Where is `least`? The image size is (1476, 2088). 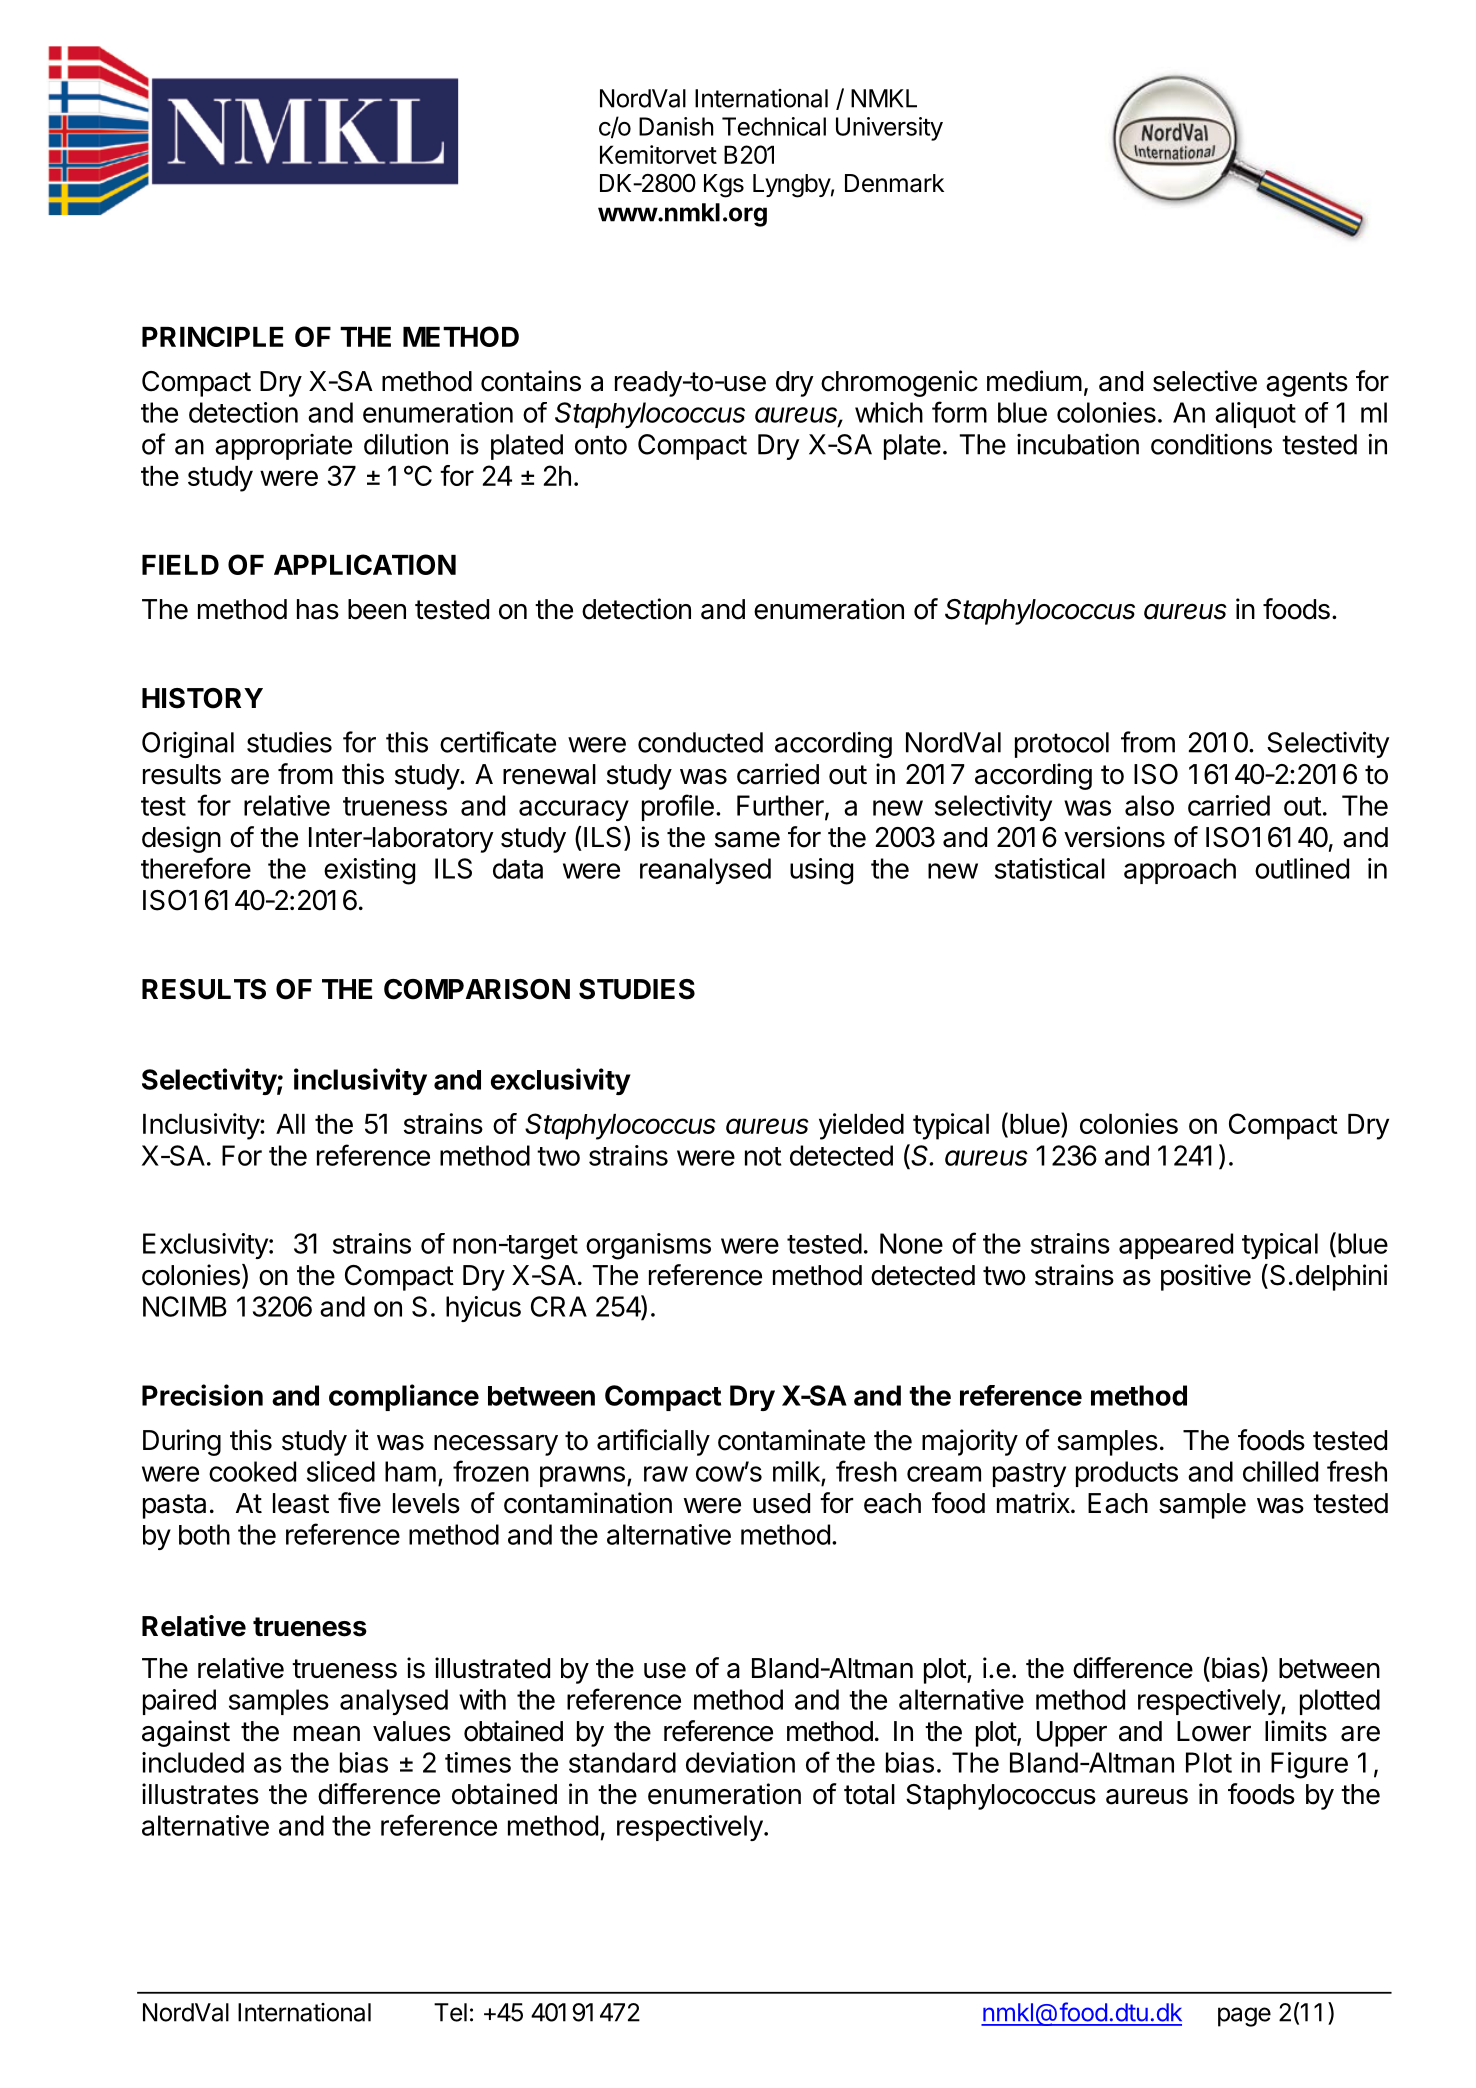 least is located at coordinates (301, 1503).
